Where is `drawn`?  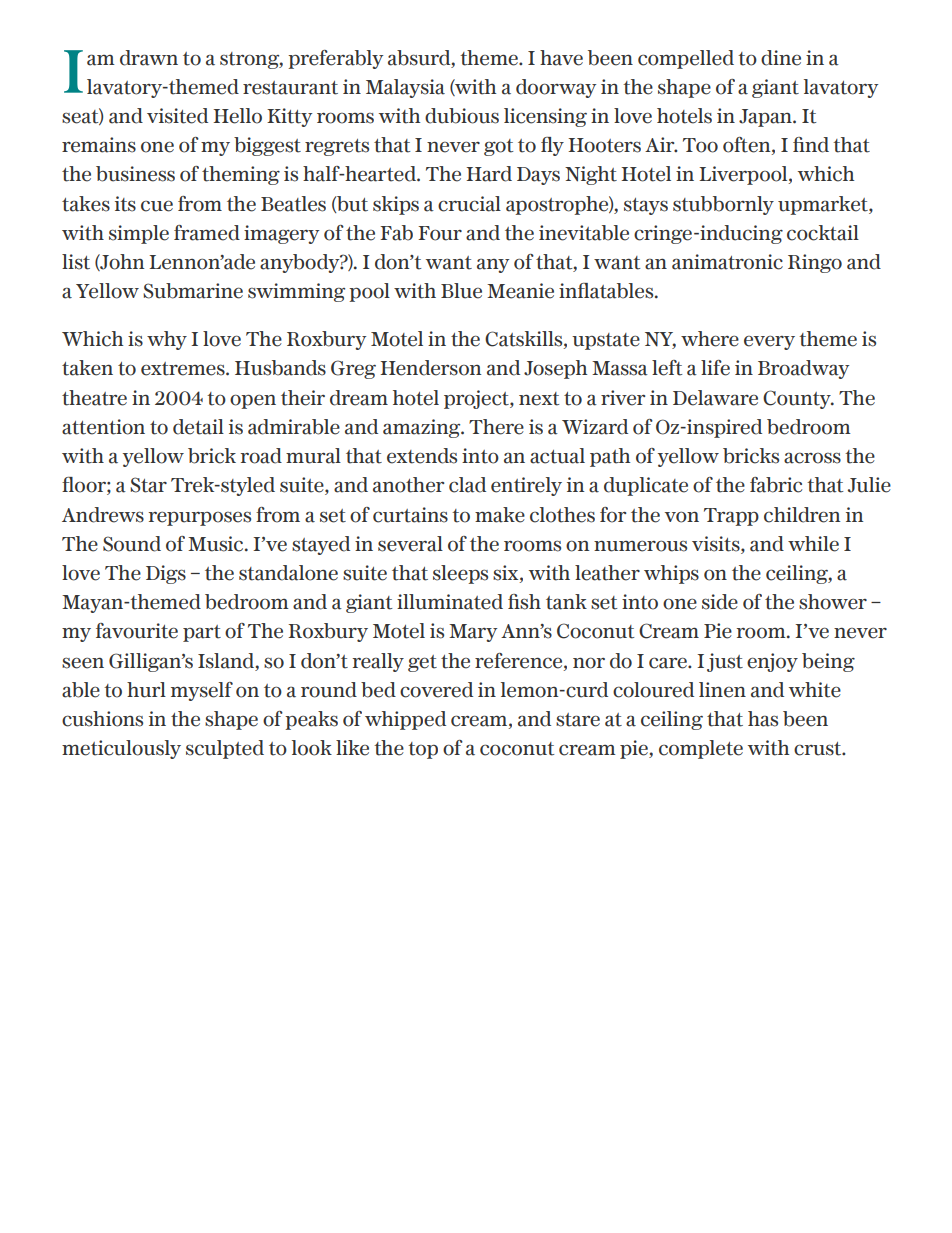 drawn is located at coordinates (149, 58).
